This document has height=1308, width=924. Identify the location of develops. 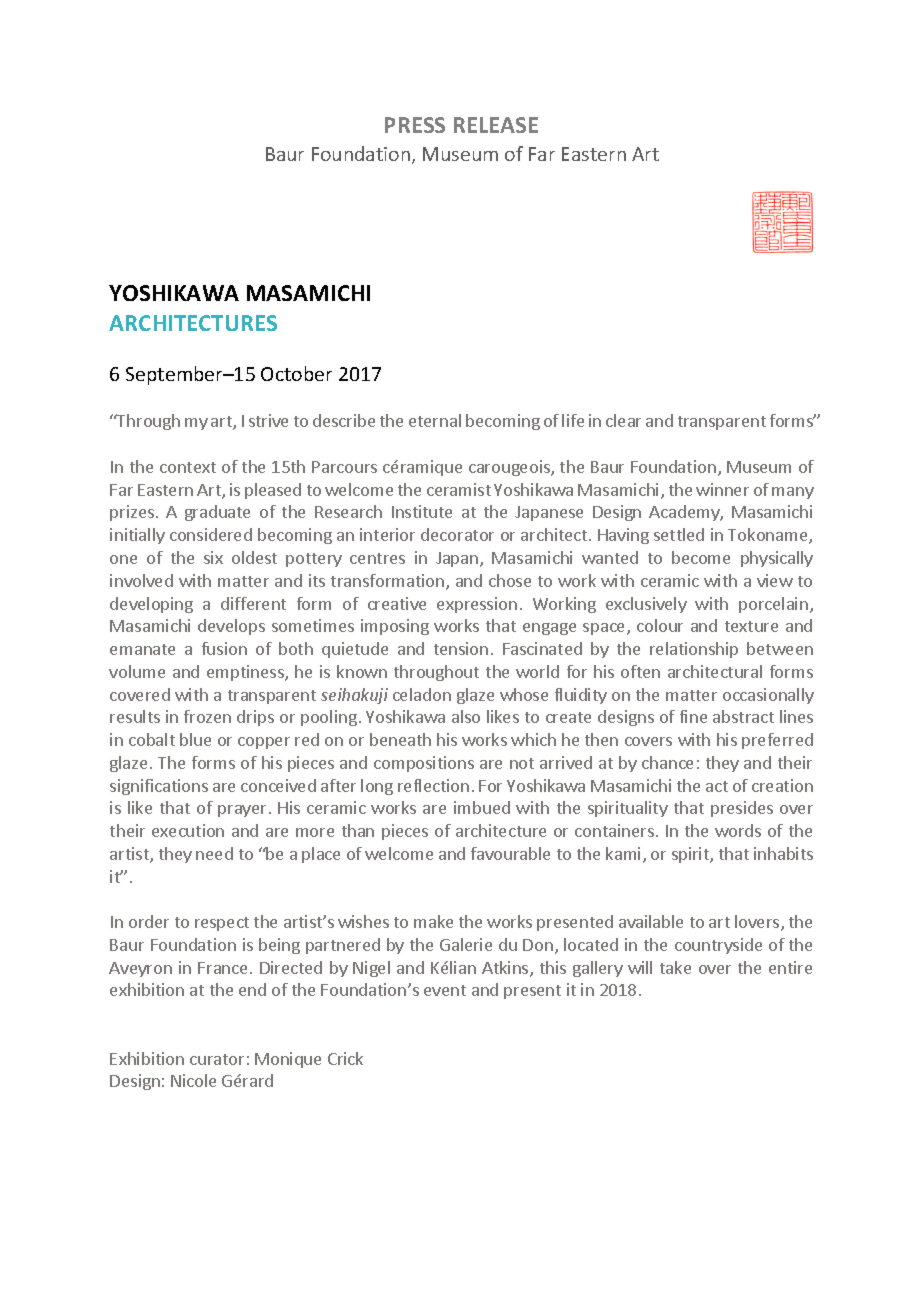
(231, 627).
